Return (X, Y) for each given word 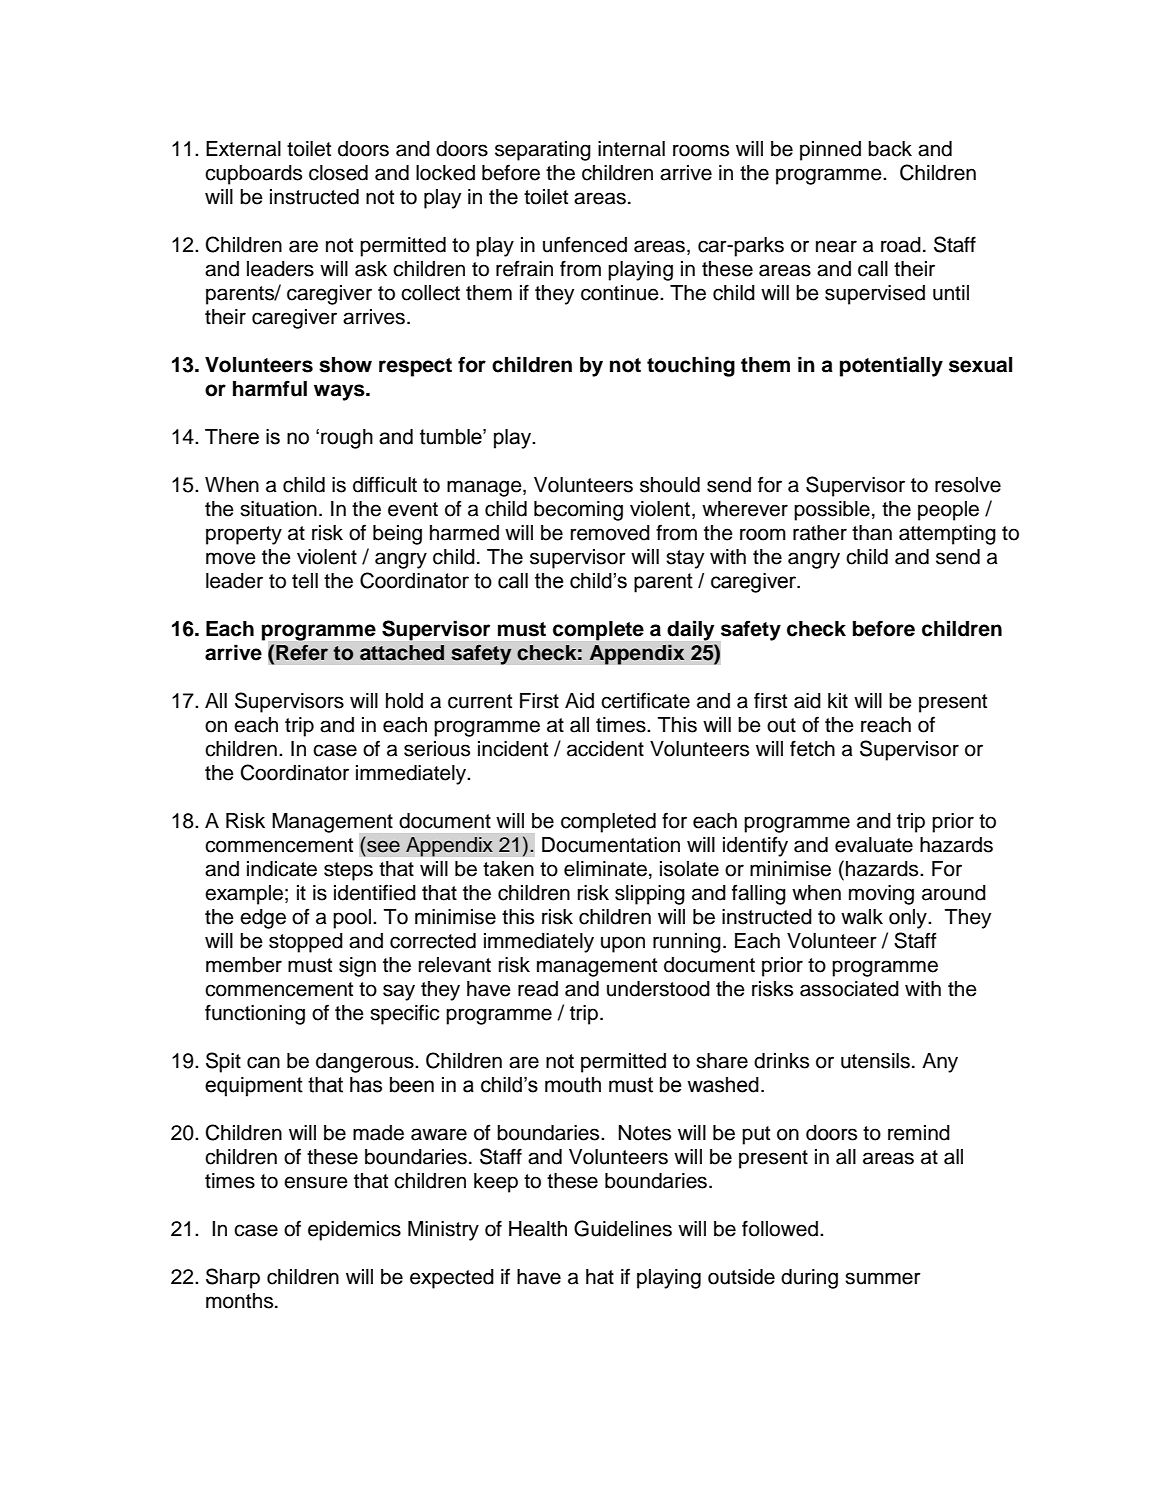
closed (338, 173)
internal (631, 149)
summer (883, 1278)
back (890, 149)
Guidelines (623, 1228)
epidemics (354, 1231)
